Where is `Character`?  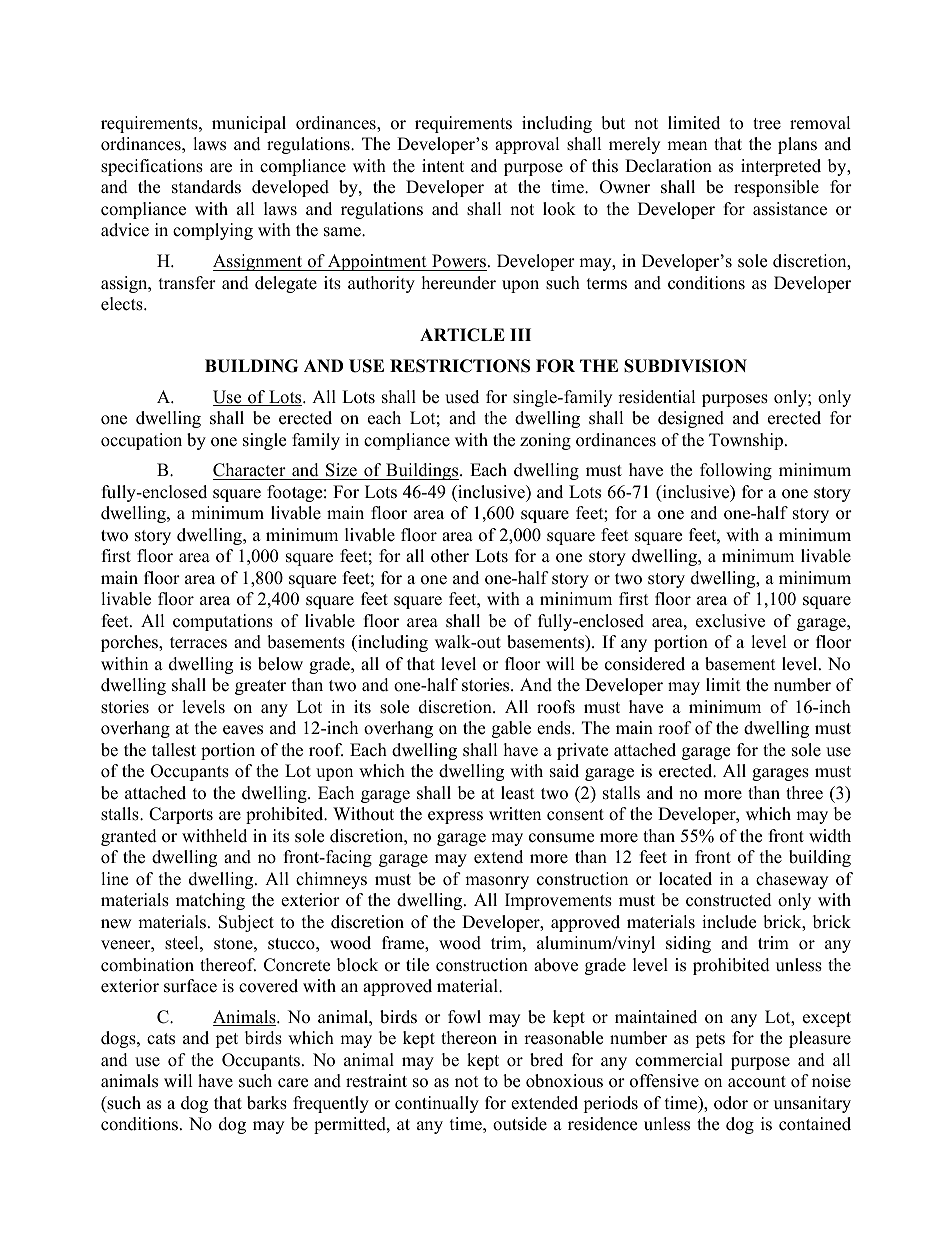
Character is located at coordinates (250, 471).
